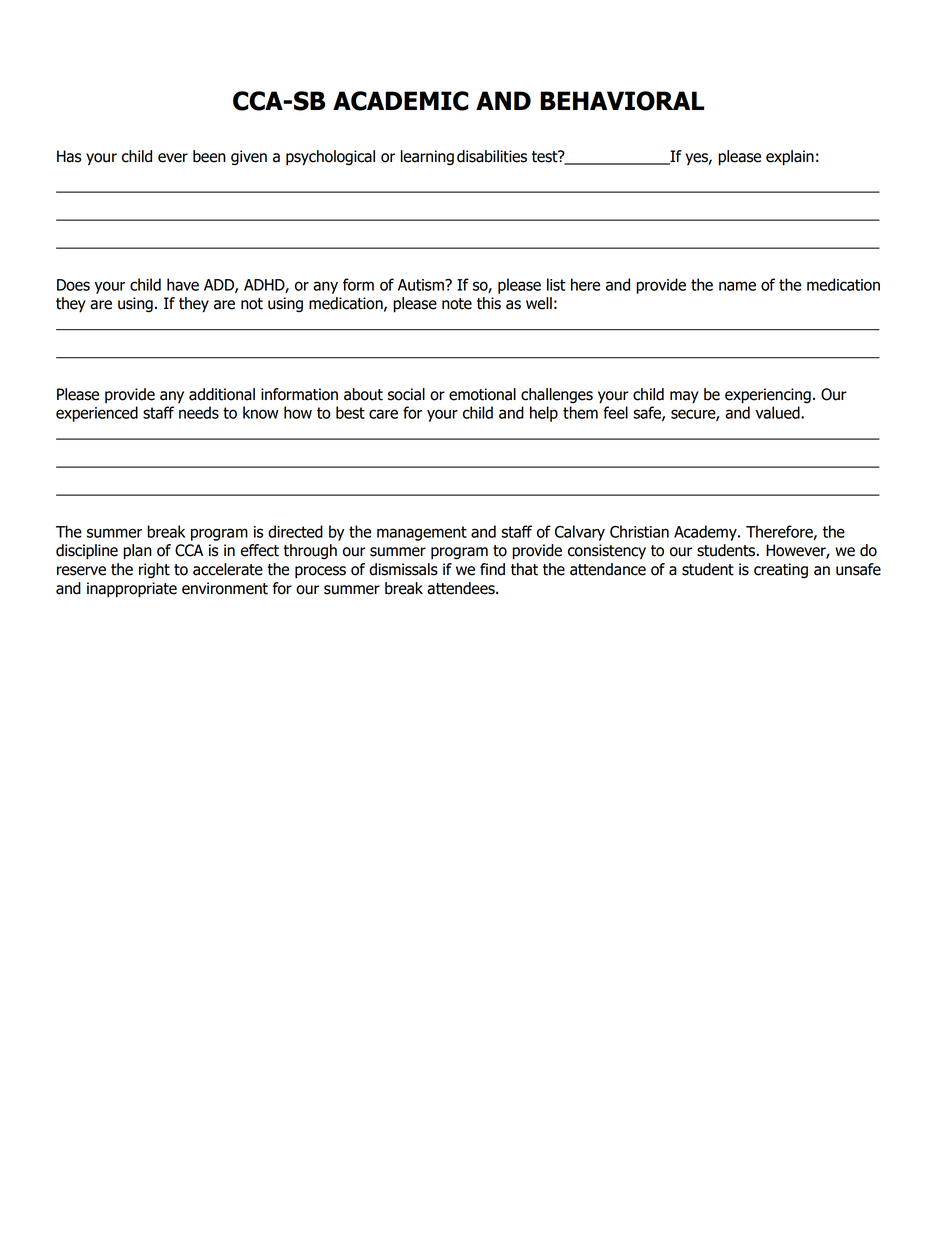 The image size is (952, 1233). What do you see at coordinates (383, 414) in the page?
I see `care` at bounding box center [383, 414].
